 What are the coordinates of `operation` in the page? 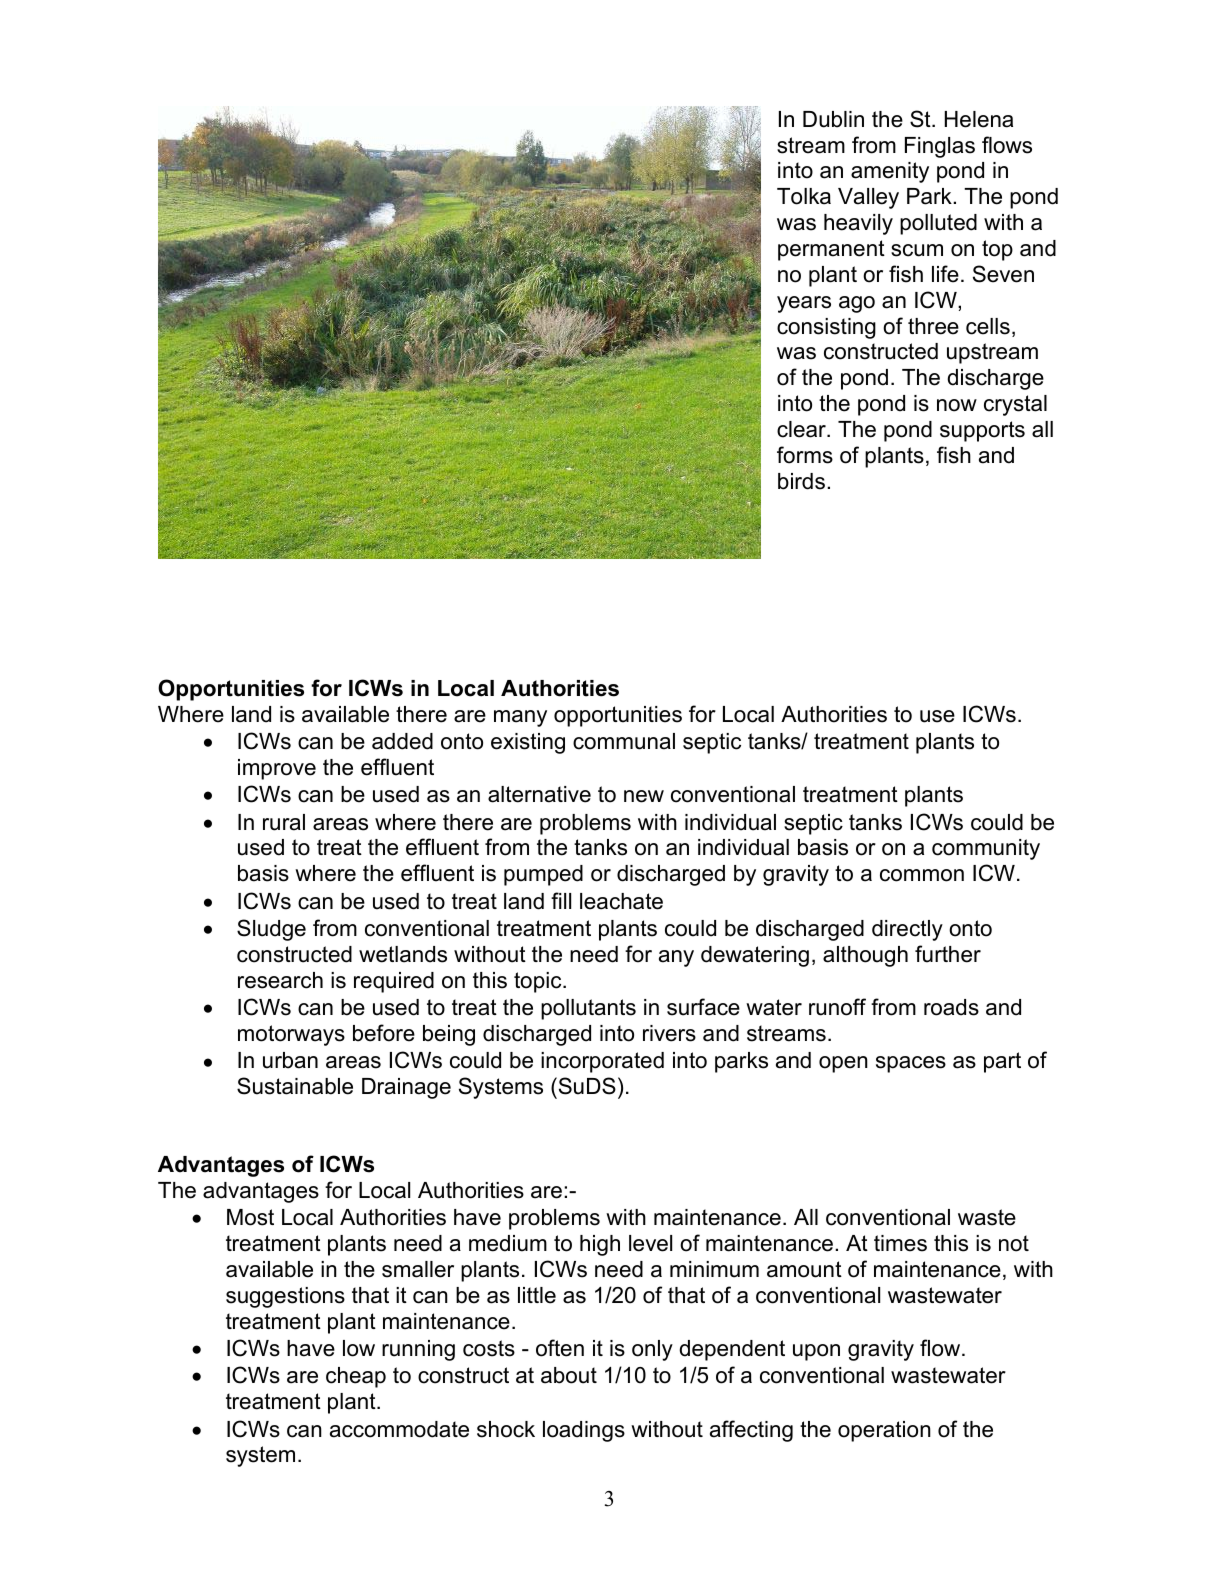 It's located at (884, 1431).
